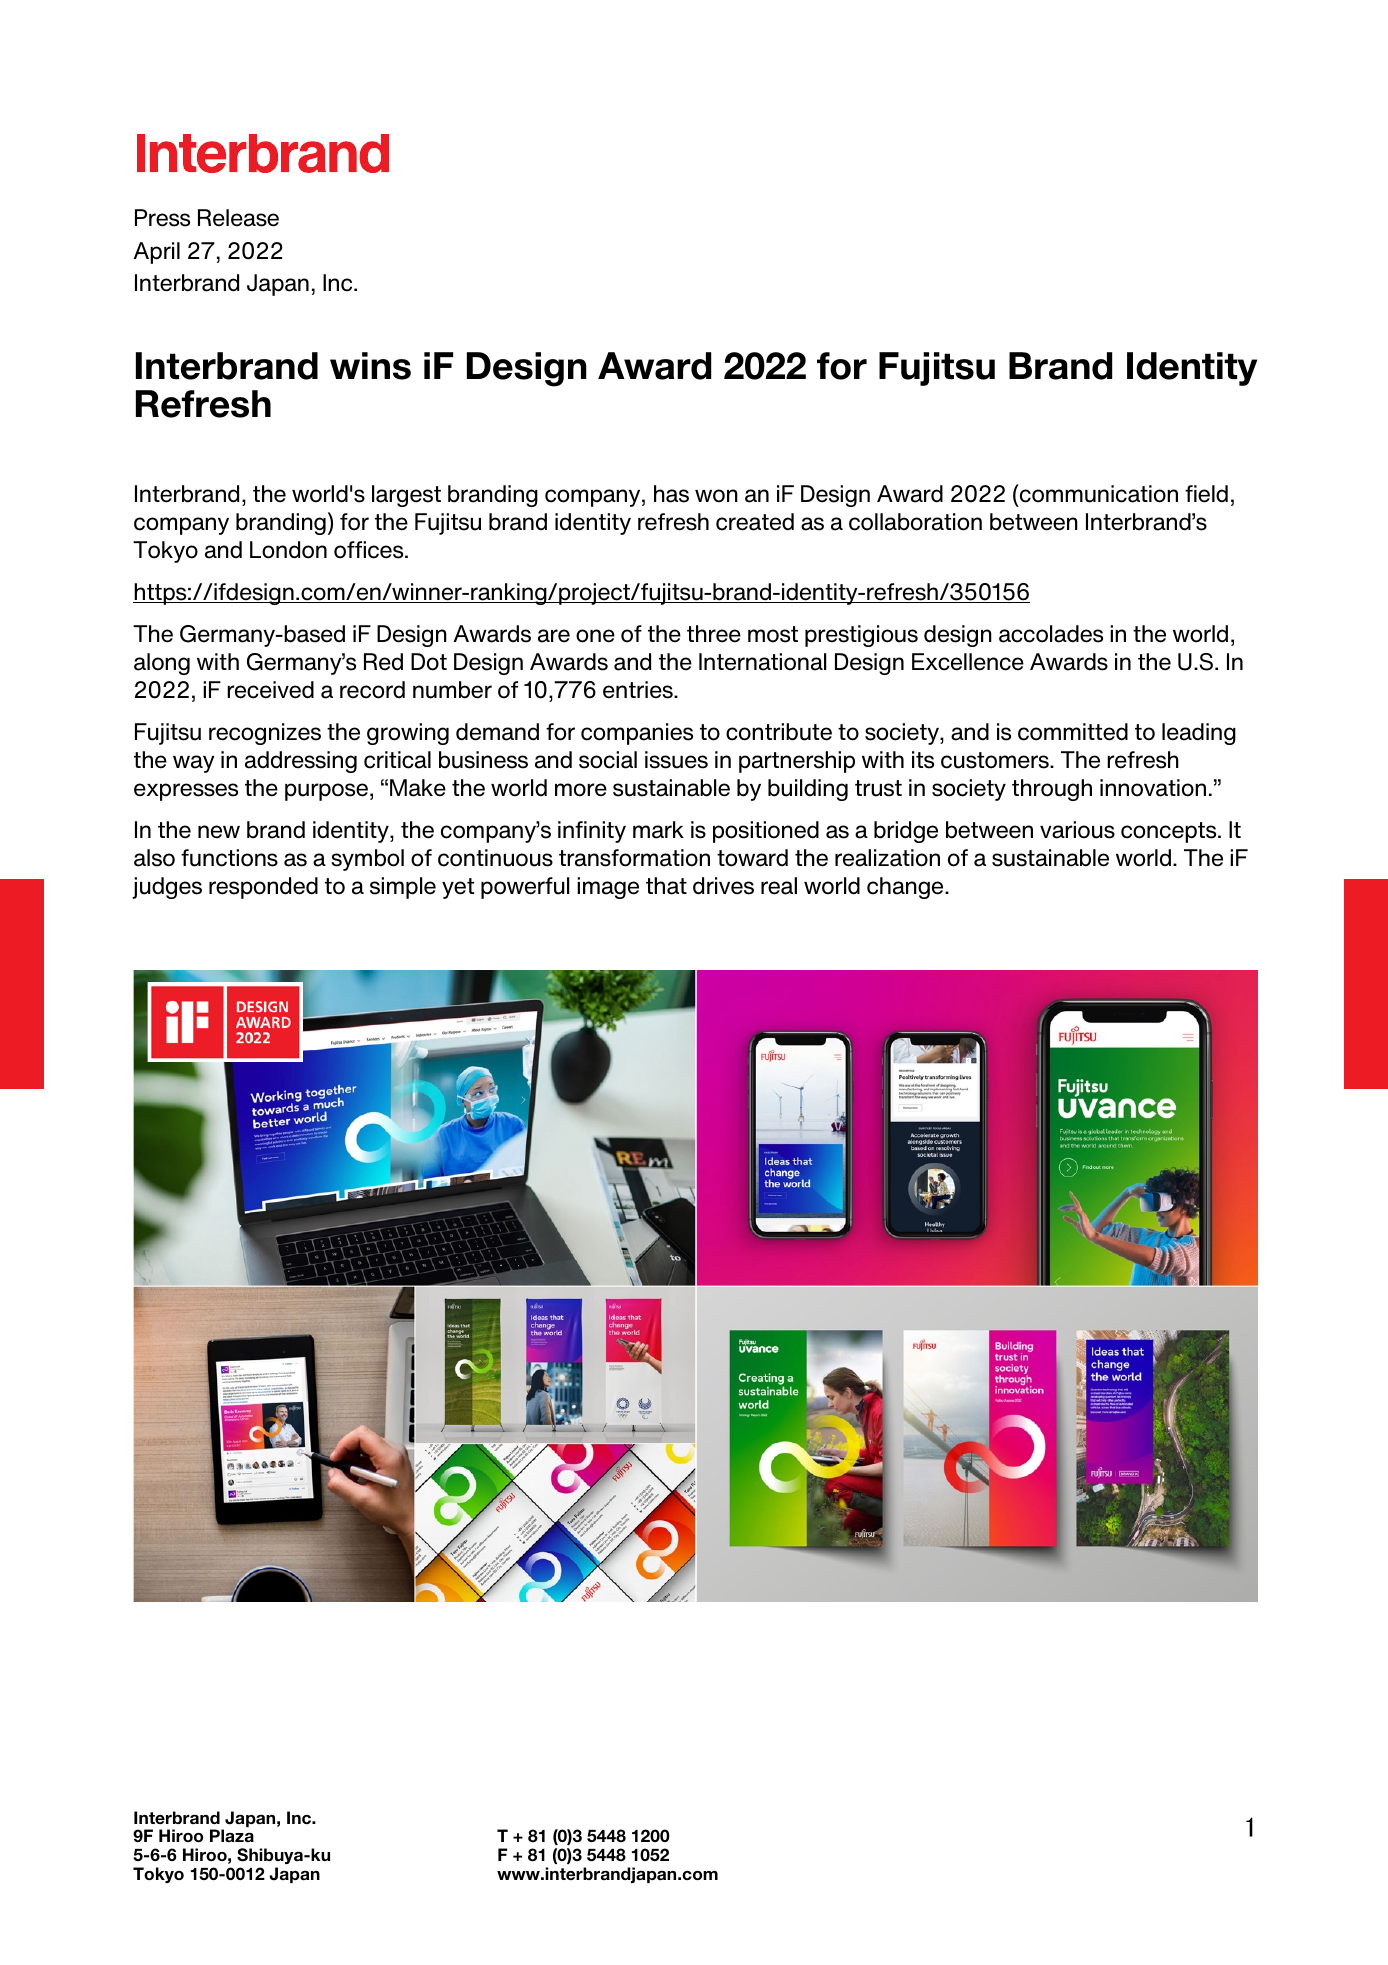 This screenshot has width=1388, height=1965. I want to click on Release, so click(238, 218).
